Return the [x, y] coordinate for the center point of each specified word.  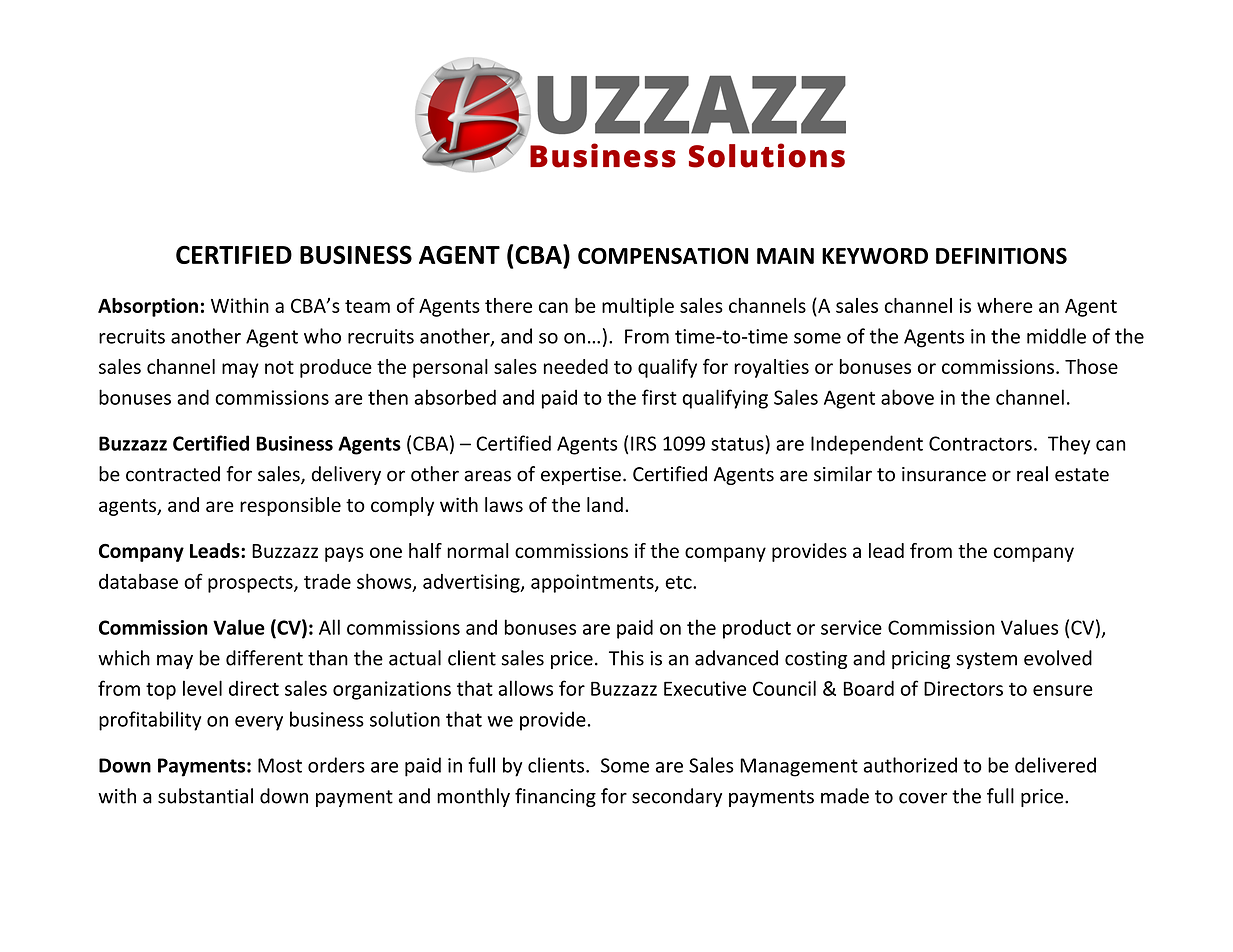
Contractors [980, 443]
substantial [205, 796]
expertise [581, 476]
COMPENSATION [663, 255]
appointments [593, 583]
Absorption [148, 307]
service [851, 627]
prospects [251, 584]
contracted [173, 474]
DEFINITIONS [1001, 255]
